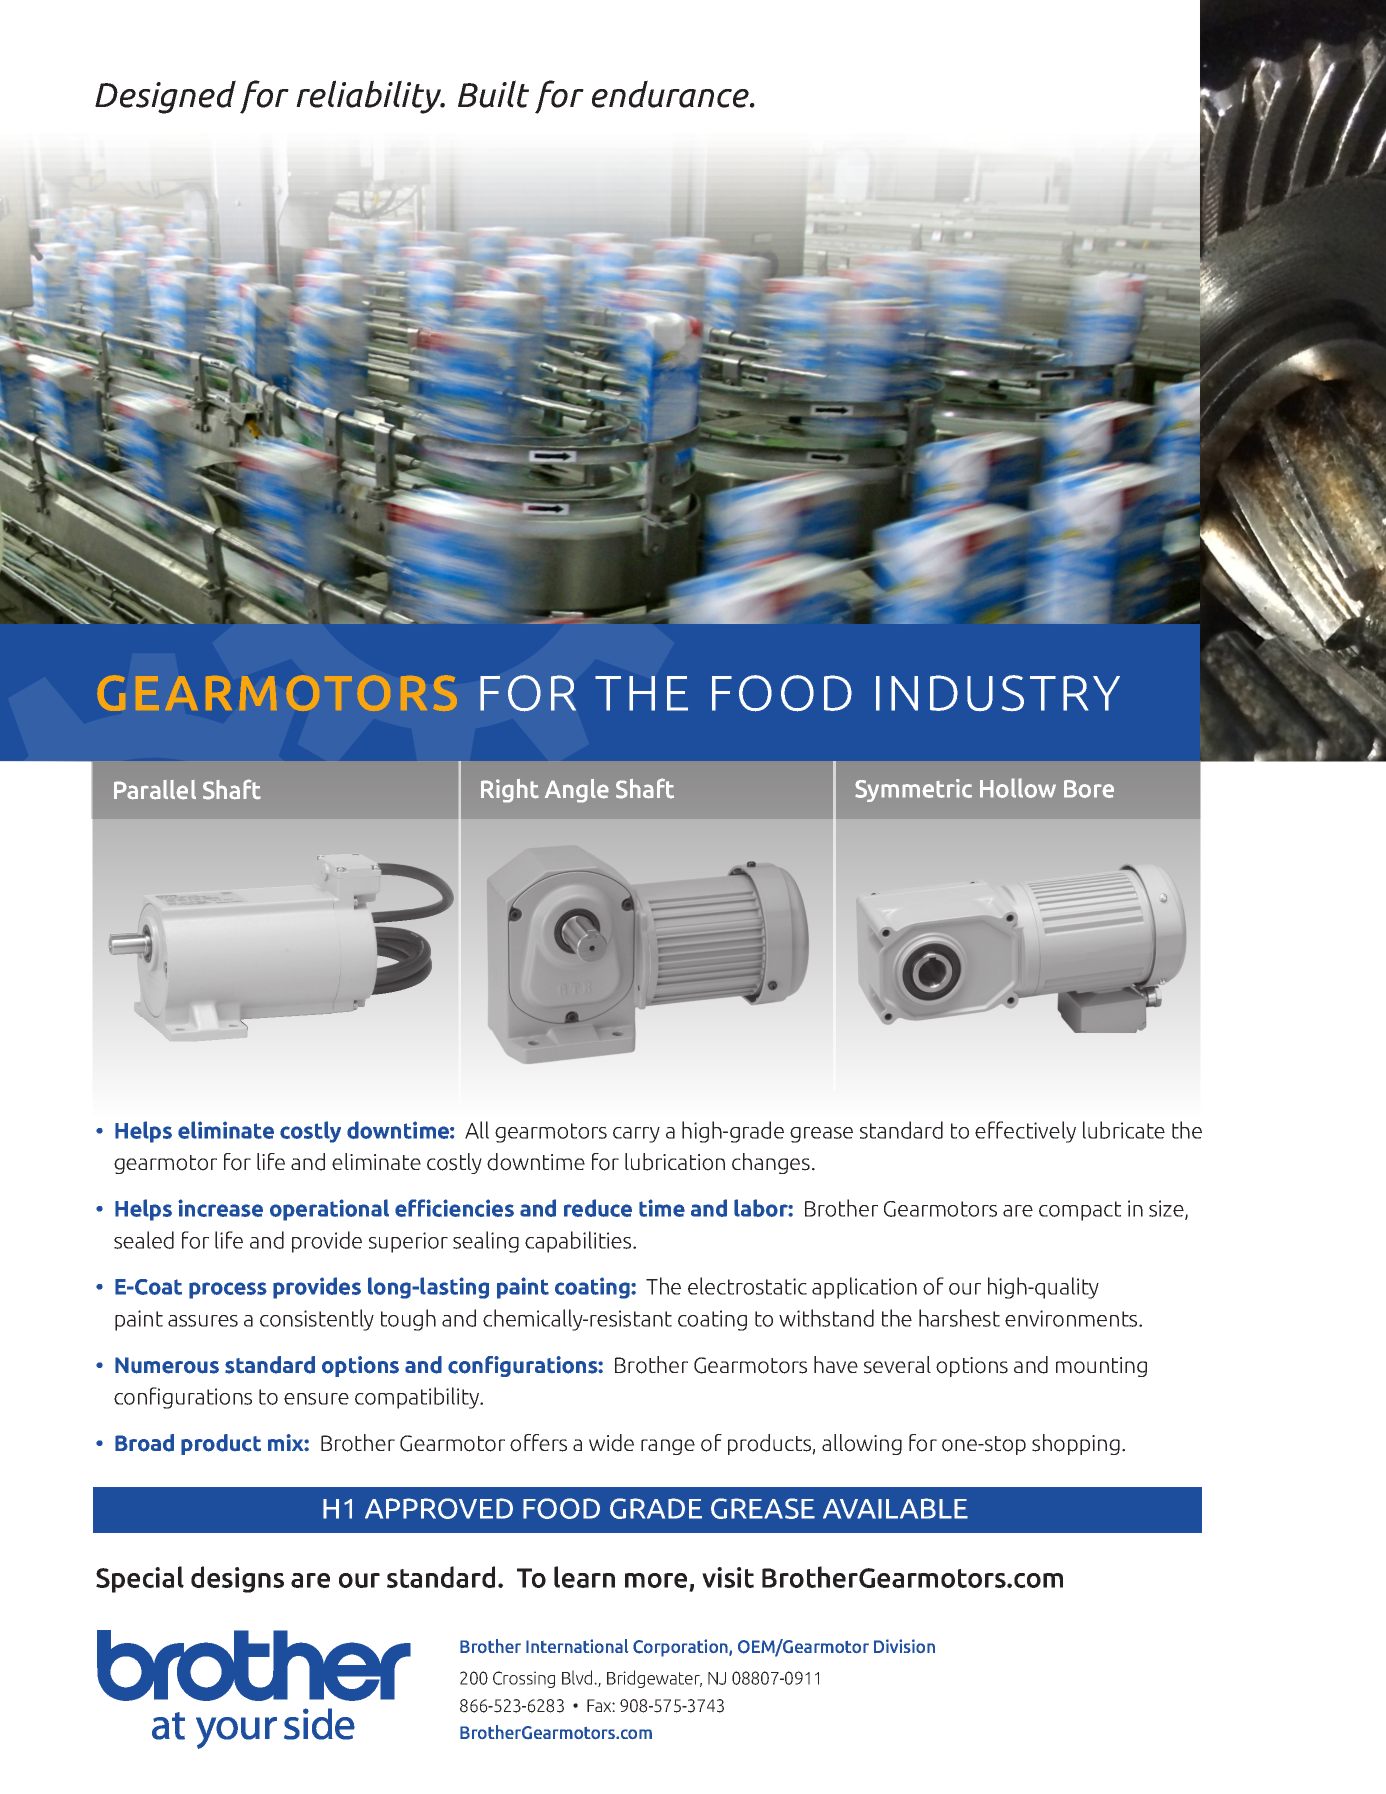 The width and height of the screenshot is (1386, 1794). Describe the element at coordinates (681, 1648) in the screenshot. I see `Corporation` at that location.
